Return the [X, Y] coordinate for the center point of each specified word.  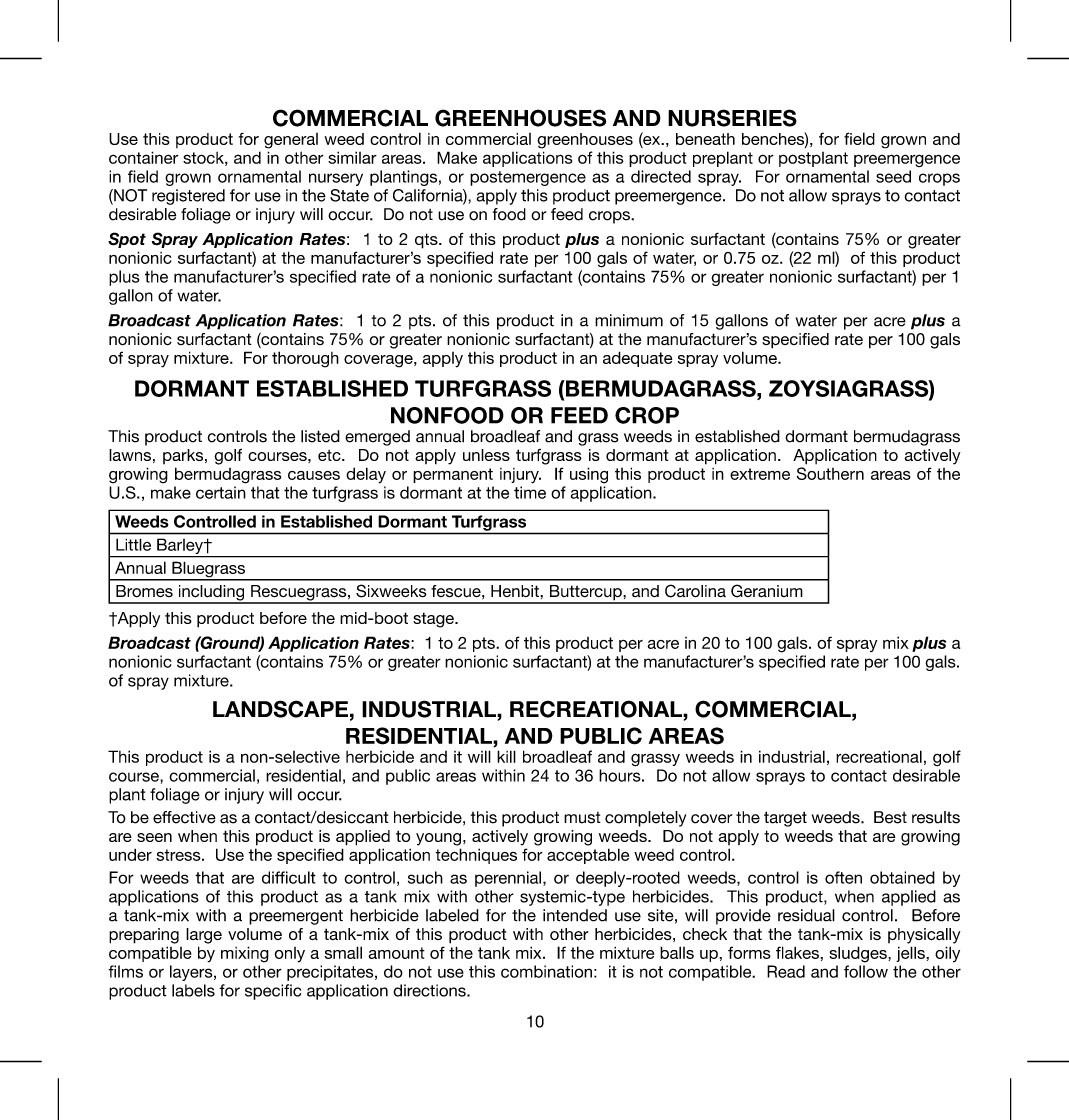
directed [661, 176]
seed [893, 176]
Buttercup [586, 594]
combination [546, 971]
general [291, 141]
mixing [245, 954]
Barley [180, 548]
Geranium [767, 591]
